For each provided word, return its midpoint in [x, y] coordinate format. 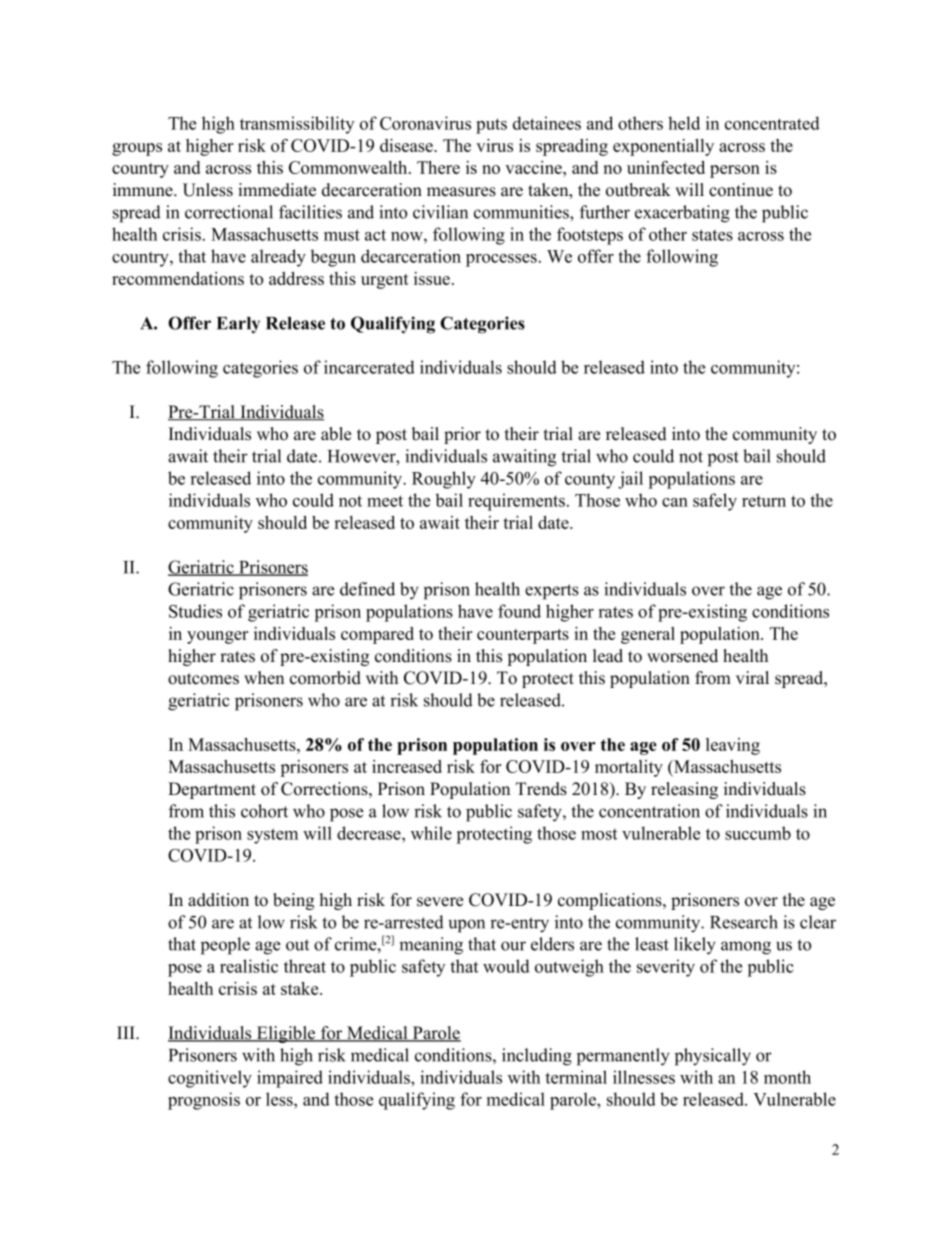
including [537, 1057]
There [438, 167]
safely [715, 502]
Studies [195, 611]
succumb [758, 833]
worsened [682, 656]
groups [137, 149]
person [735, 171]
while [431, 833]
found [519, 611]
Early [238, 325]
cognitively [210, 1079]
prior [462, 435]
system [272, 836]
